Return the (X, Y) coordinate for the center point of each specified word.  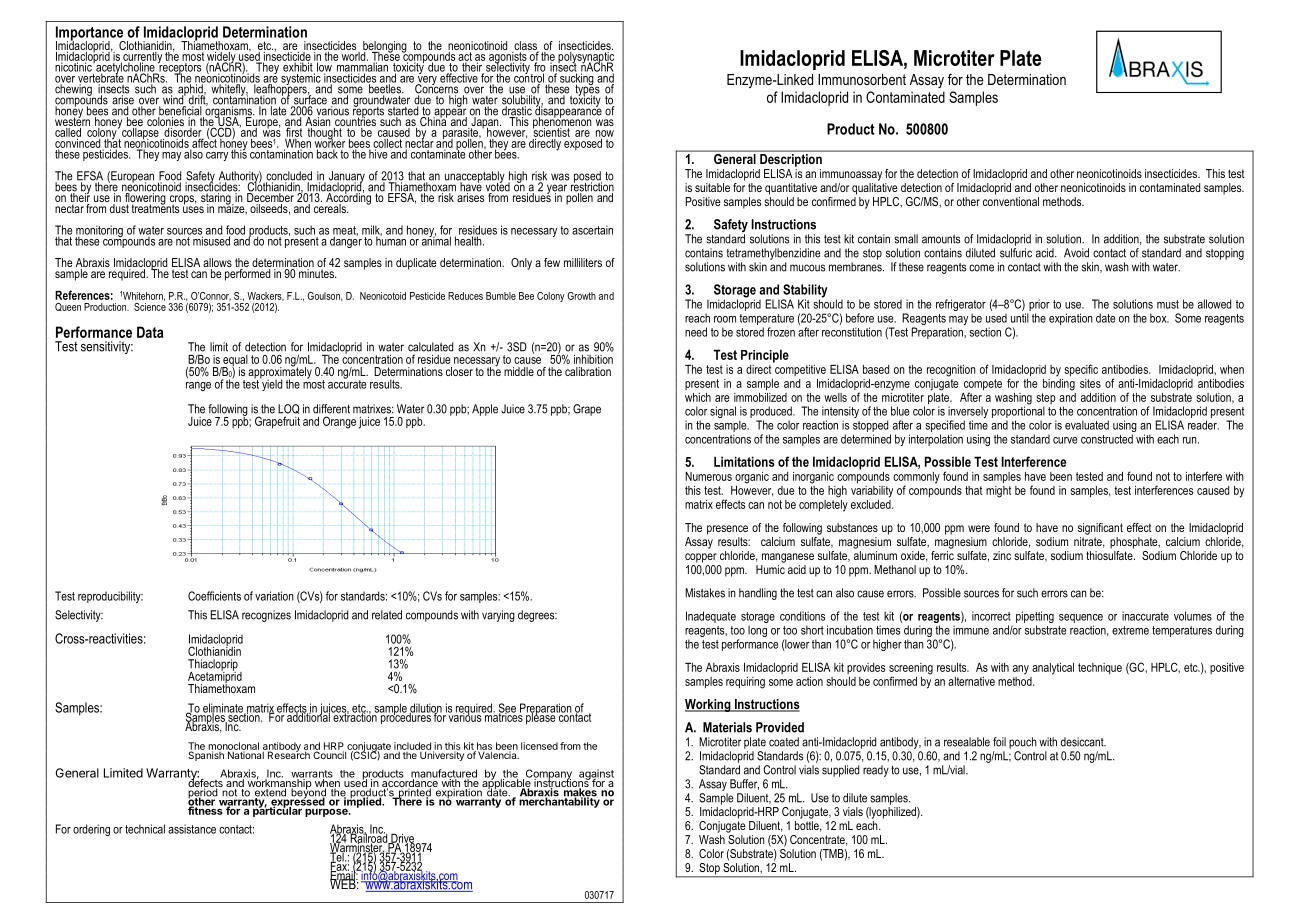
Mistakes (705, 593)
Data (150, 332)
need (696, 332)
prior (1039, 305)
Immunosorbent (862, 79)
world (354, 55)
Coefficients (214, 596)
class (525, 47)
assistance (192, 829)
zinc (1002, 555)
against (596, 775)
